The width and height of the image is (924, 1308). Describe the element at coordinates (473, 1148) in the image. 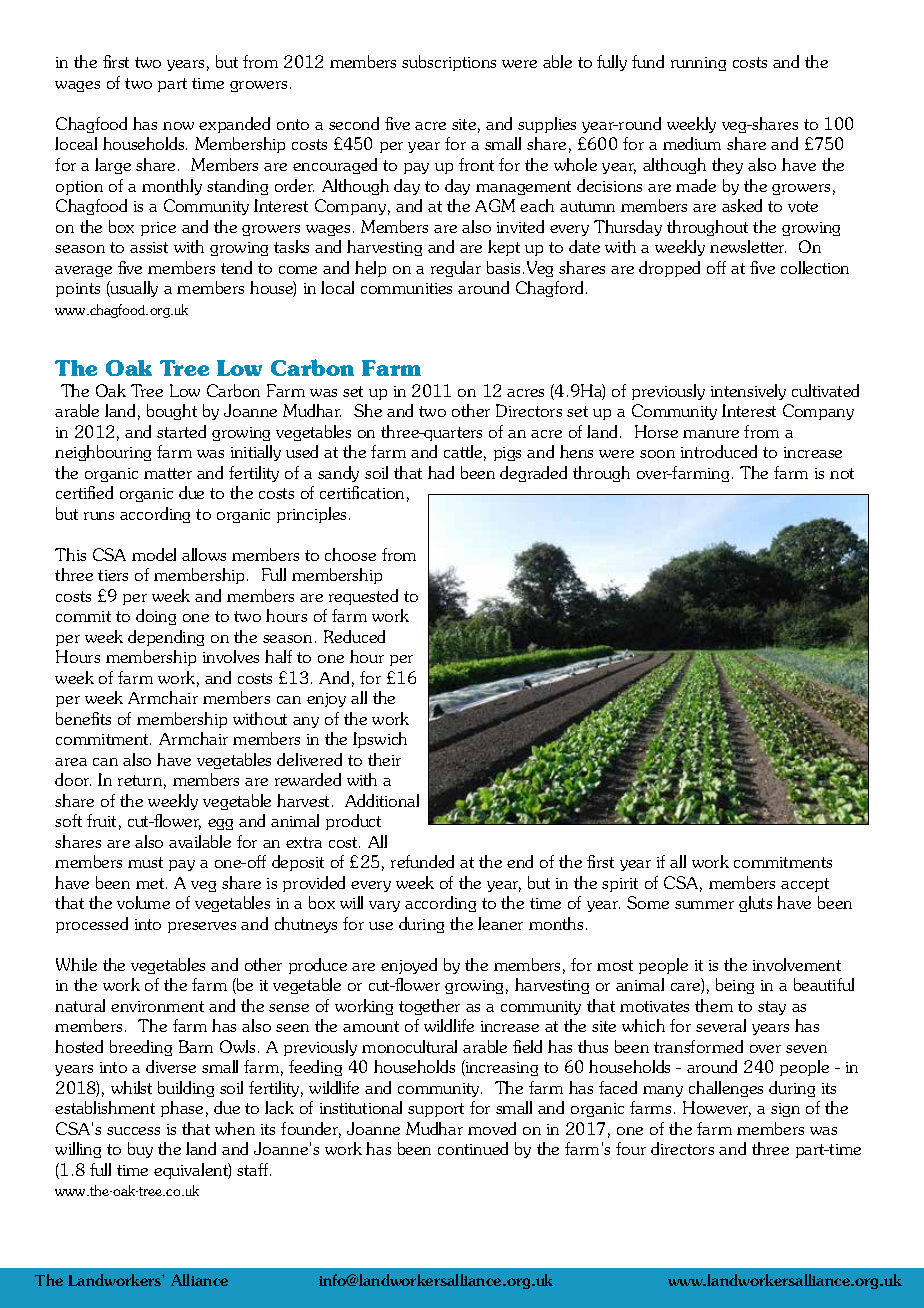

I see `continued` at that location.
